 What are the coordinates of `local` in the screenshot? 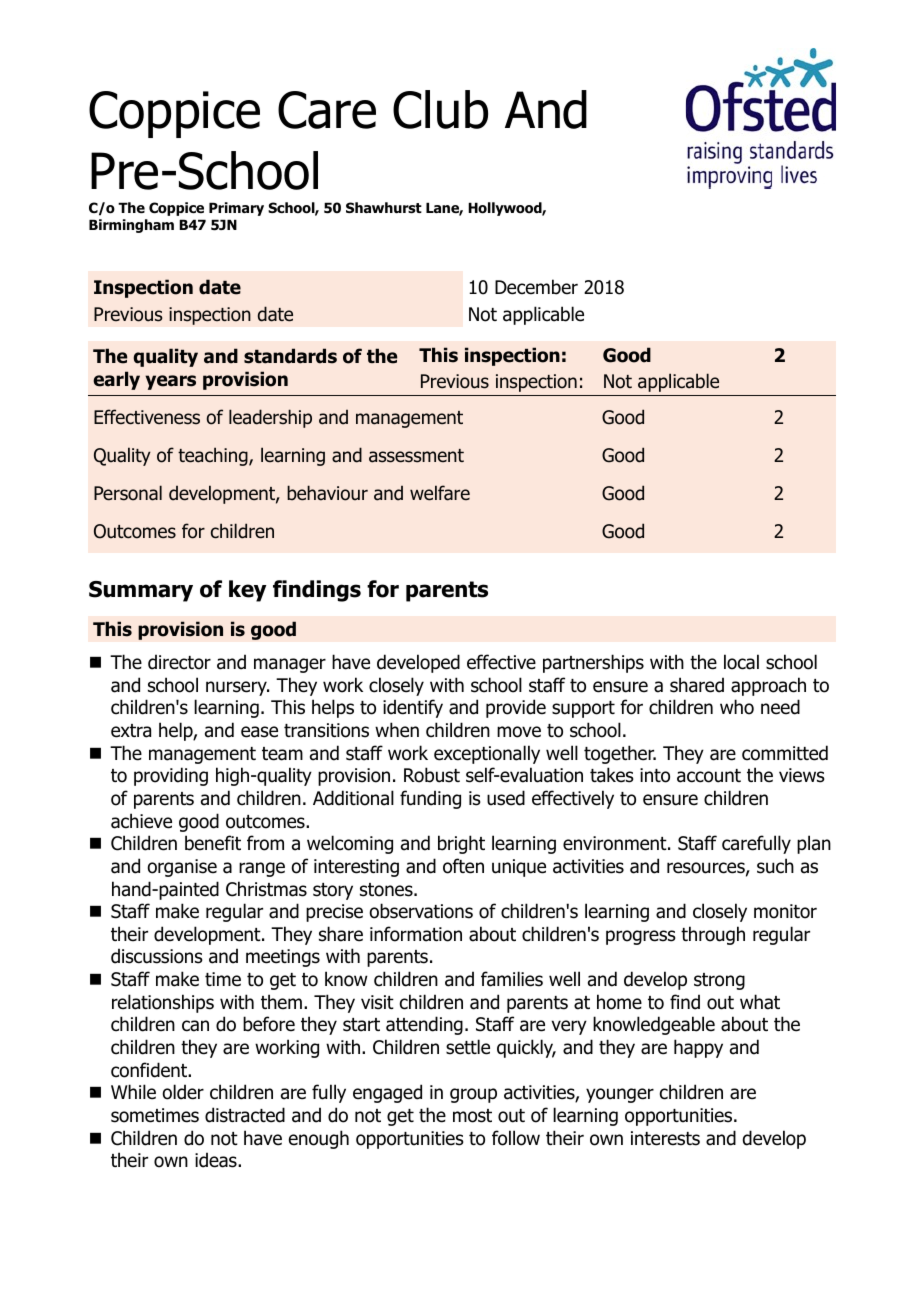 It's located at (741, 662).
